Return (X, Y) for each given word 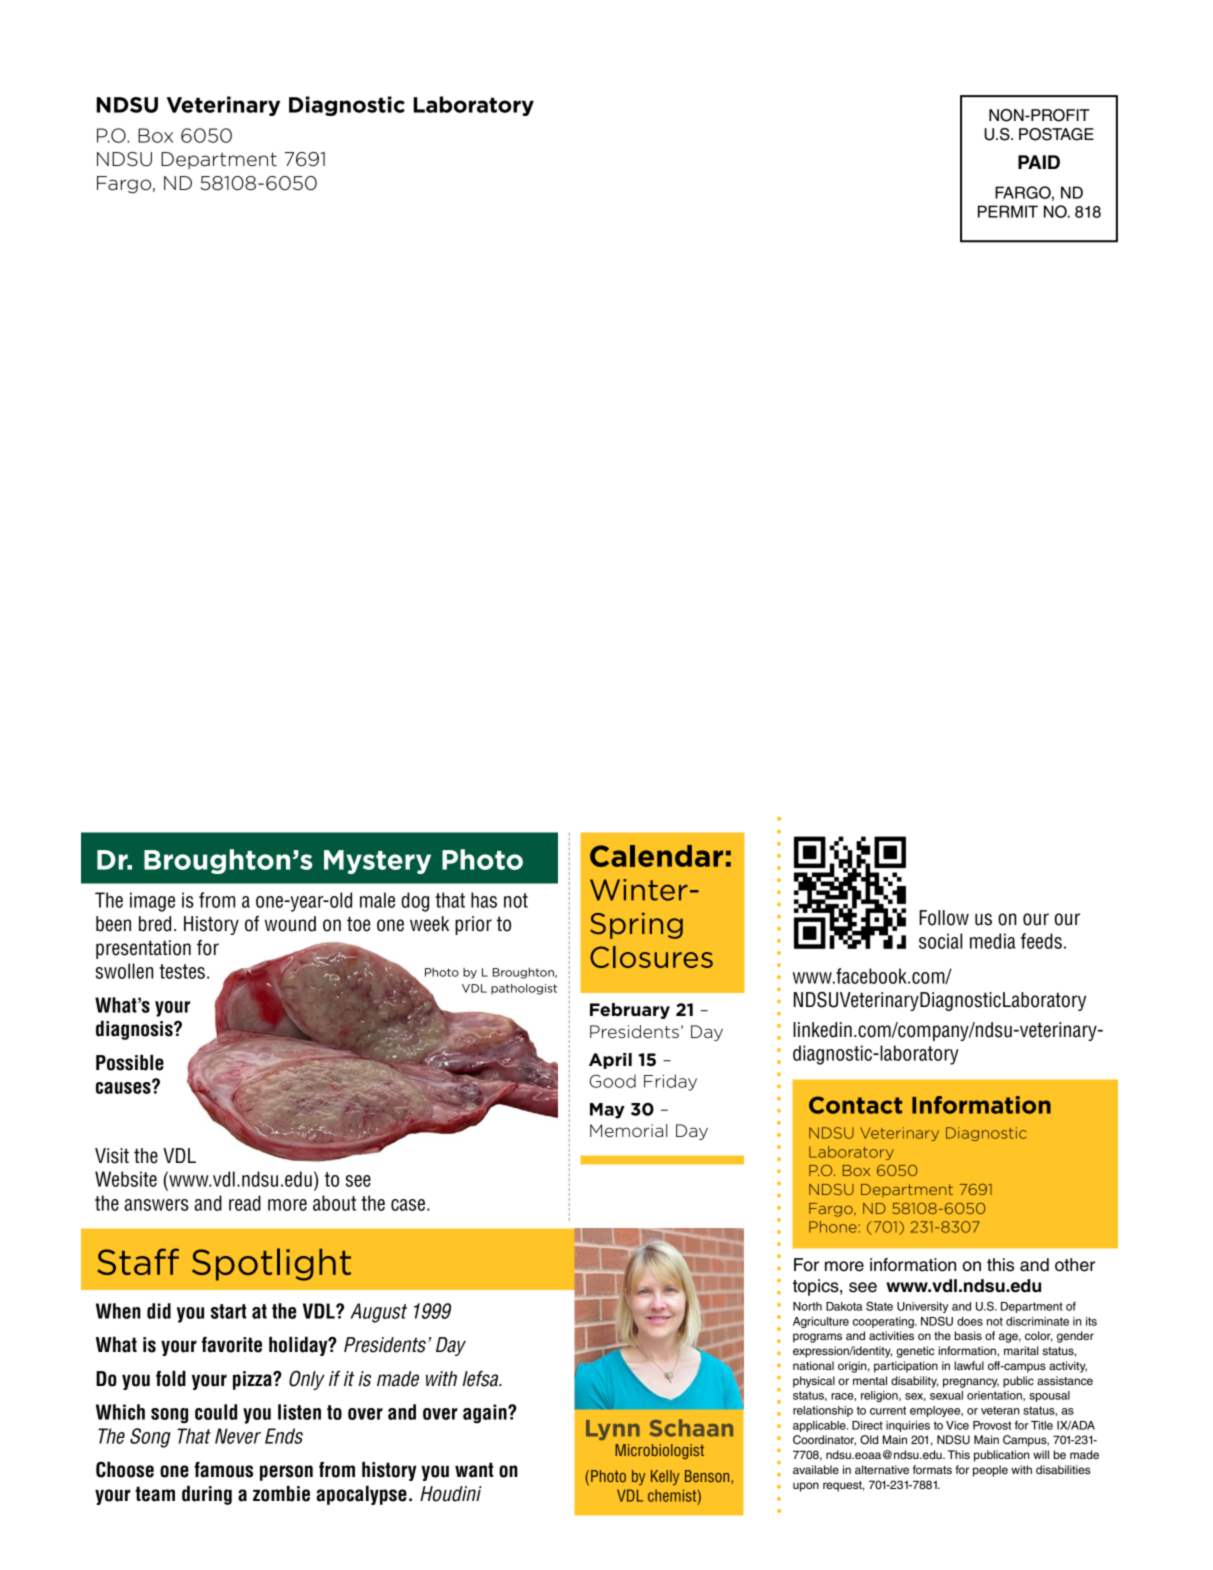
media (993, 941)
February (630, 1011)
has (484, 900)
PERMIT (1008, 211)
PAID (1039, 162)
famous (223, 1470)
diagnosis (135, 1030)
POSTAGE (1056, 134)
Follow (944, 918)
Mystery (377, 862)
